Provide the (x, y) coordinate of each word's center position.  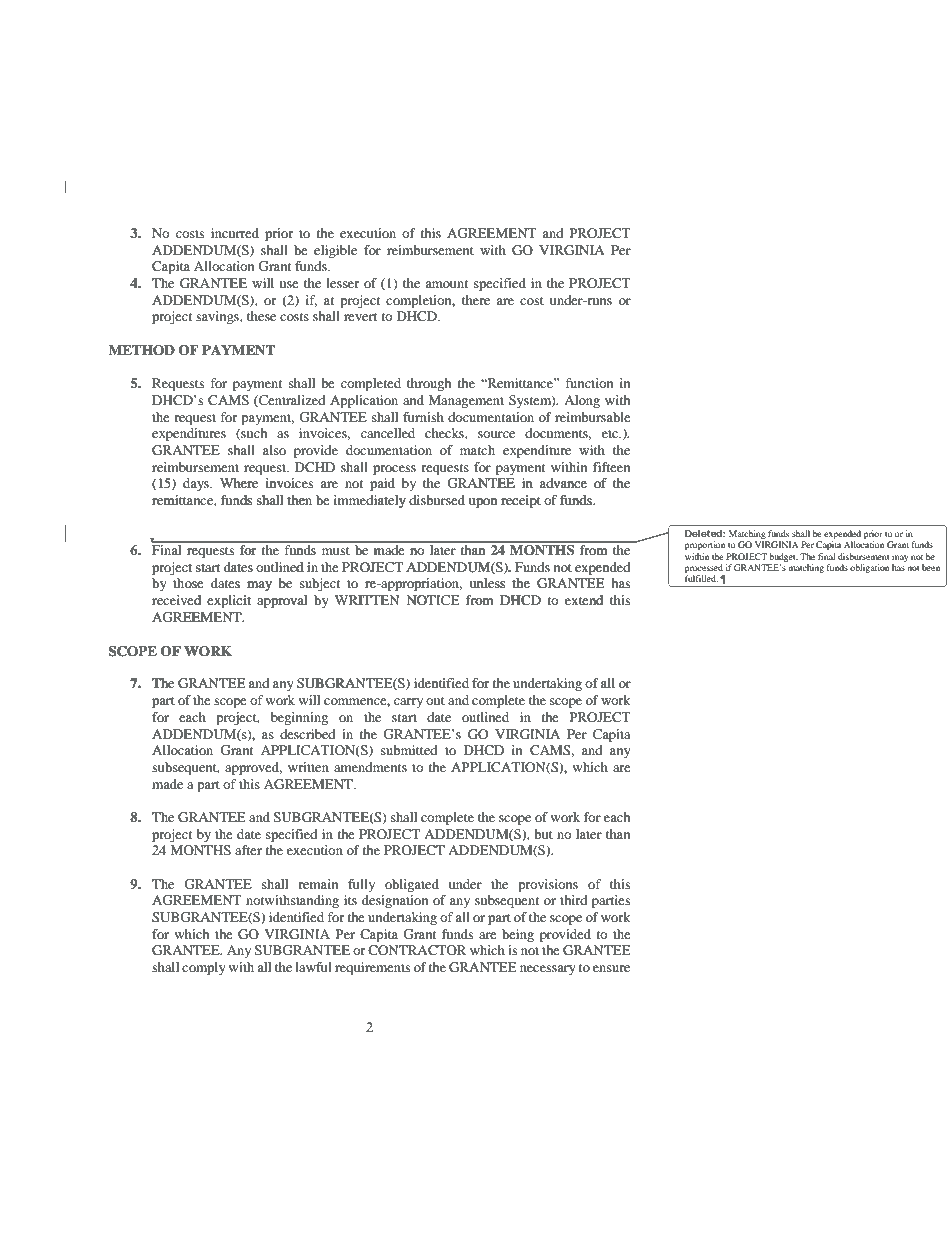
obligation (869, 568)
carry (408, 703)
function (589, 383)
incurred (235, 233)
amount (446, 284)
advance (563, 483)
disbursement (864, 556)
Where (239, 483)
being (518, 935)
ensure (611, 968)
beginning (299, 718)
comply (204, 968)
